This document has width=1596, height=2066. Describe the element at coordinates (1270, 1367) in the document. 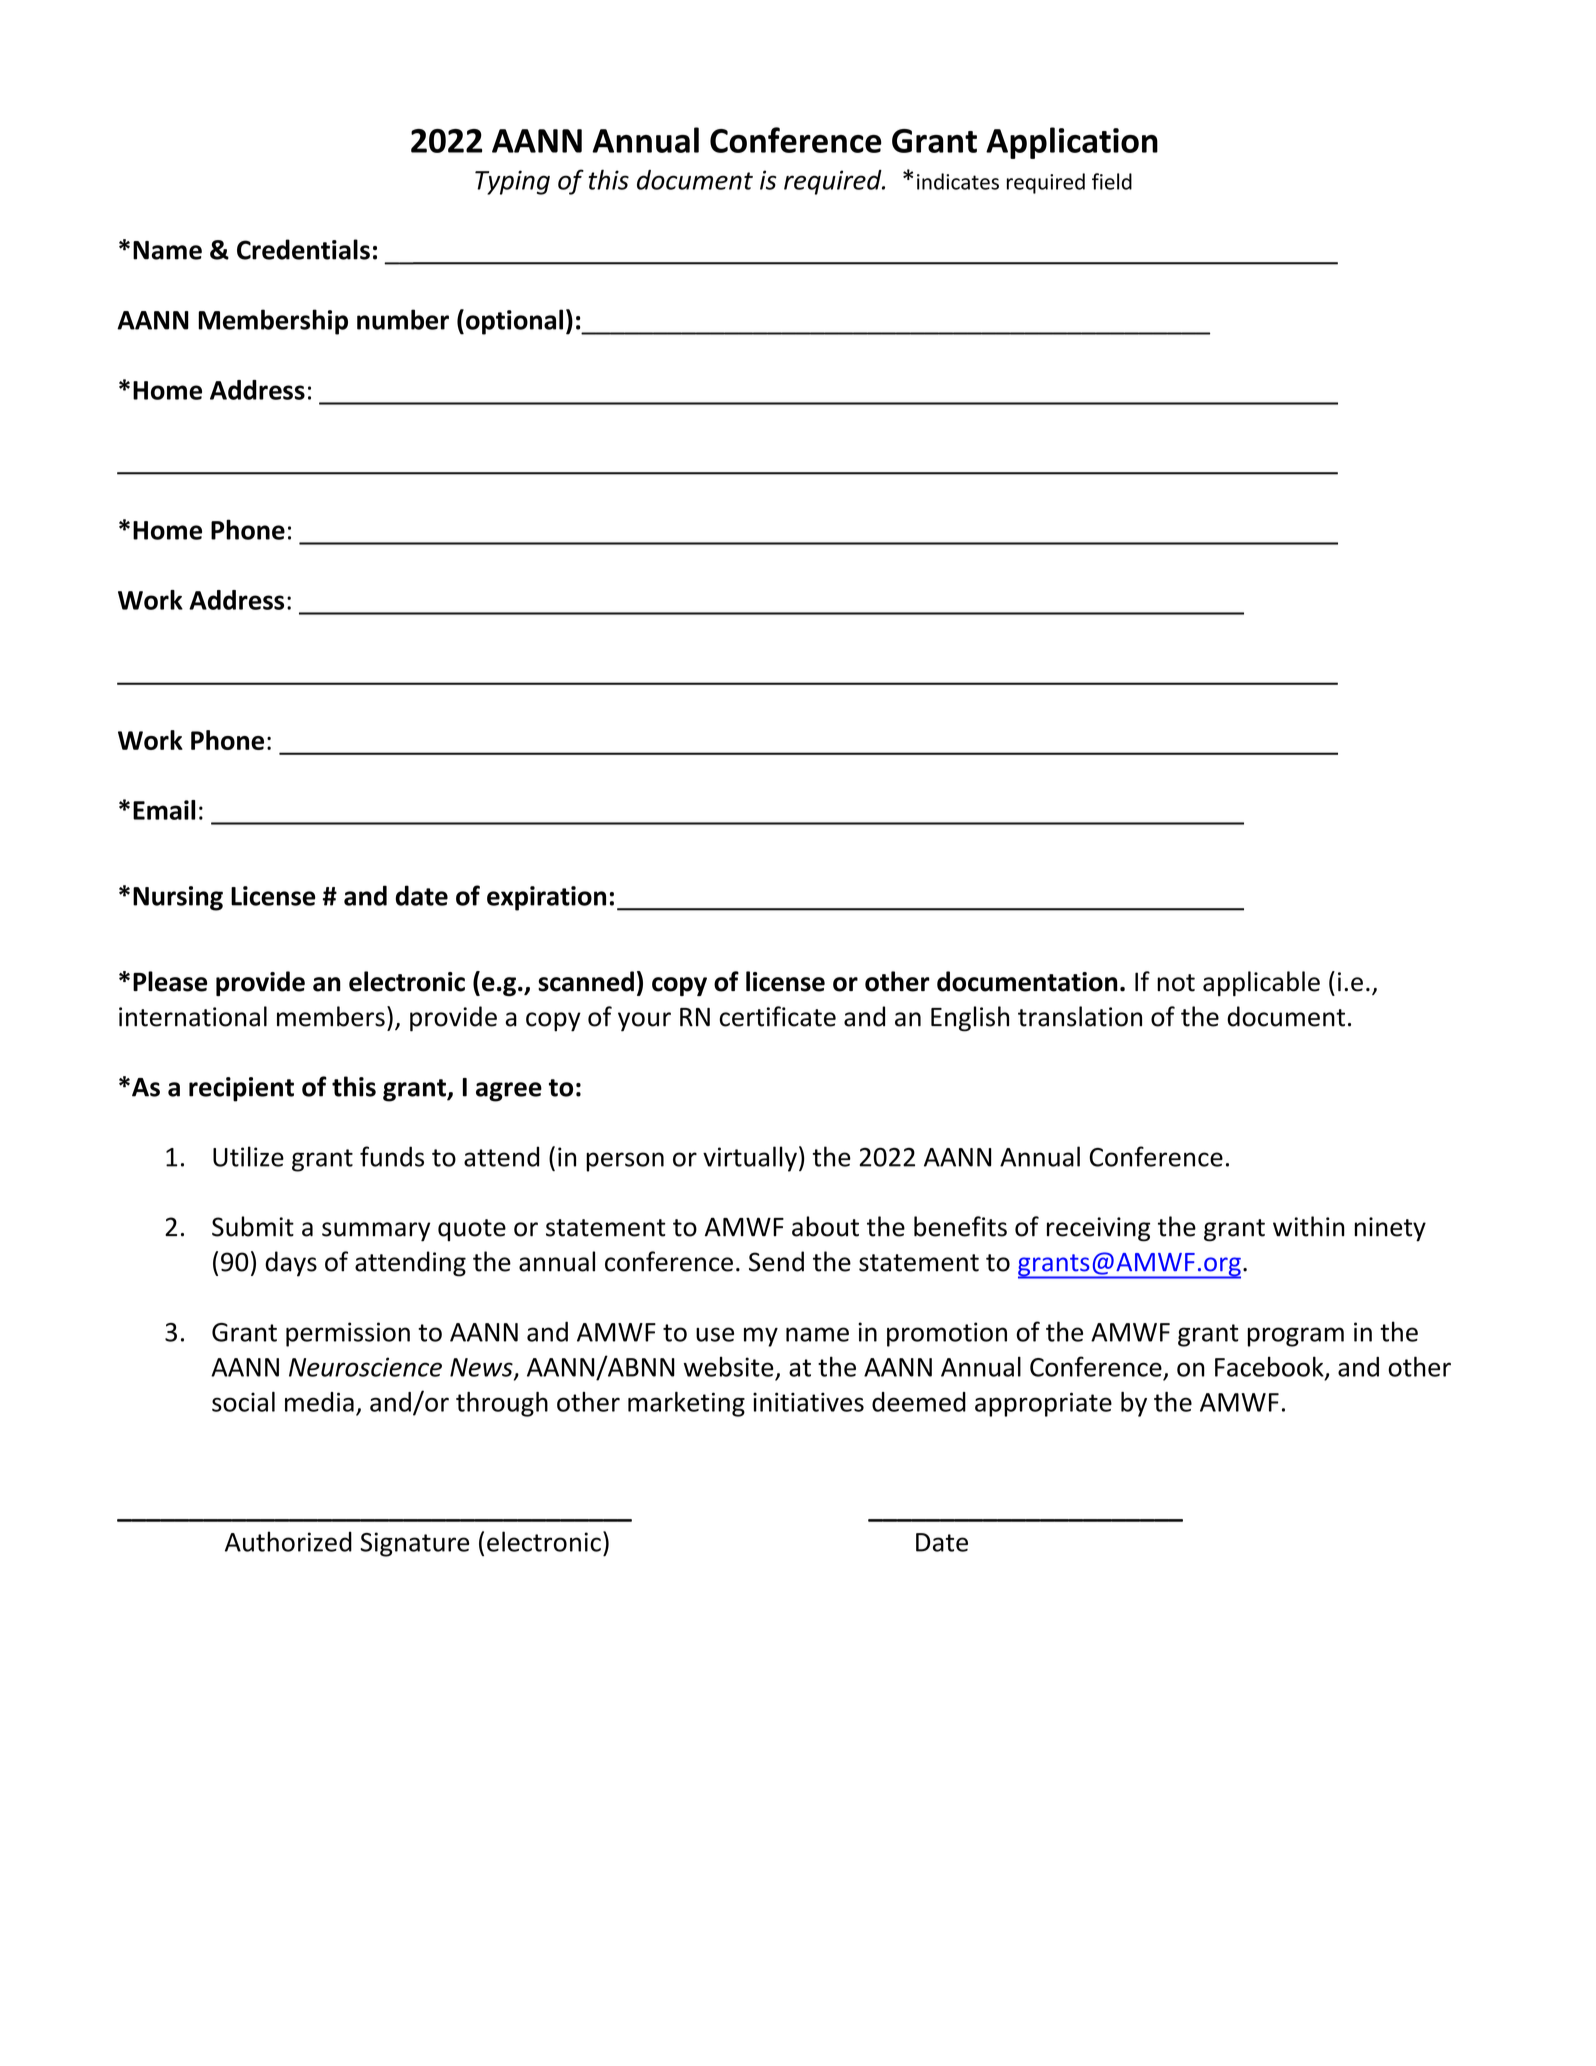

I see `Facebook` at that location.
